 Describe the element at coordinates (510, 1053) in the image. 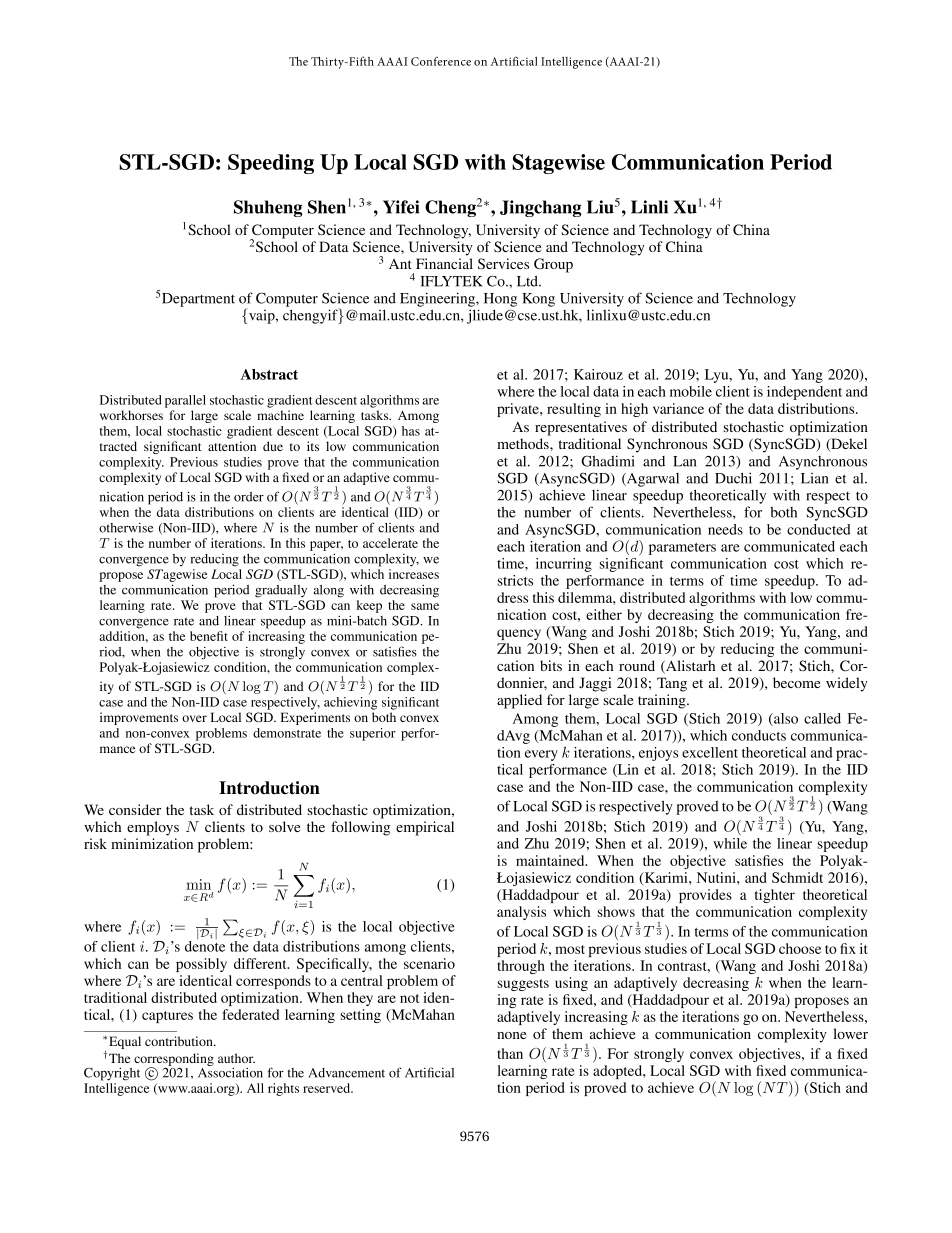

I see `than` at that location.
